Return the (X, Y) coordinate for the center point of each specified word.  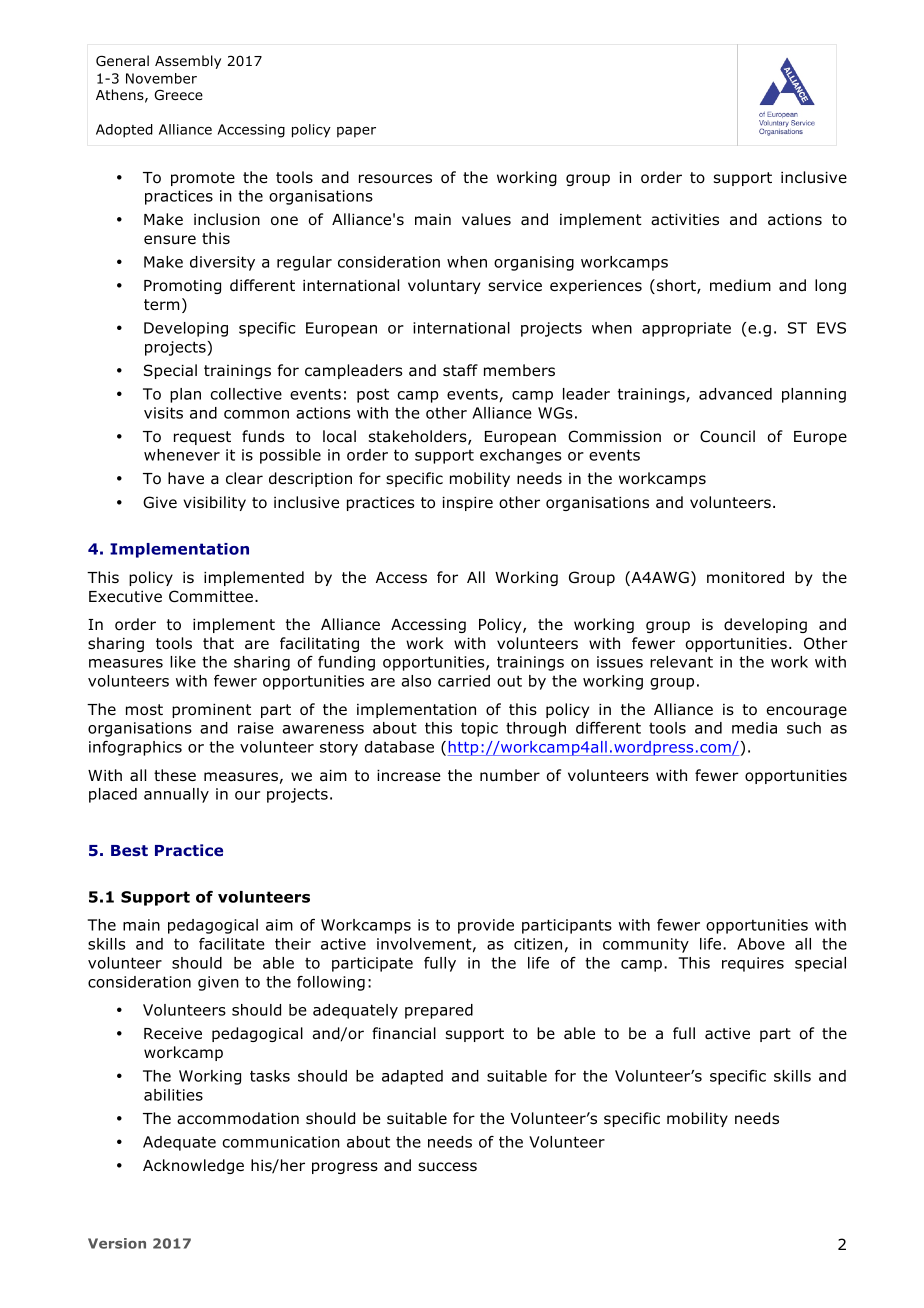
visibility (214, 503)
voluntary (444, 286)
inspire (468, 504)
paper (356, 132)
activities (685, 220)
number (510, 775)
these (175, 775)
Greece (178, 95)
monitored (745, 577)
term (161, 304)
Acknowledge (193, 1166)
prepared (439, 1011)
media (754, 728)
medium (740, 285)
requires (753, 964)
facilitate (232, 944)
